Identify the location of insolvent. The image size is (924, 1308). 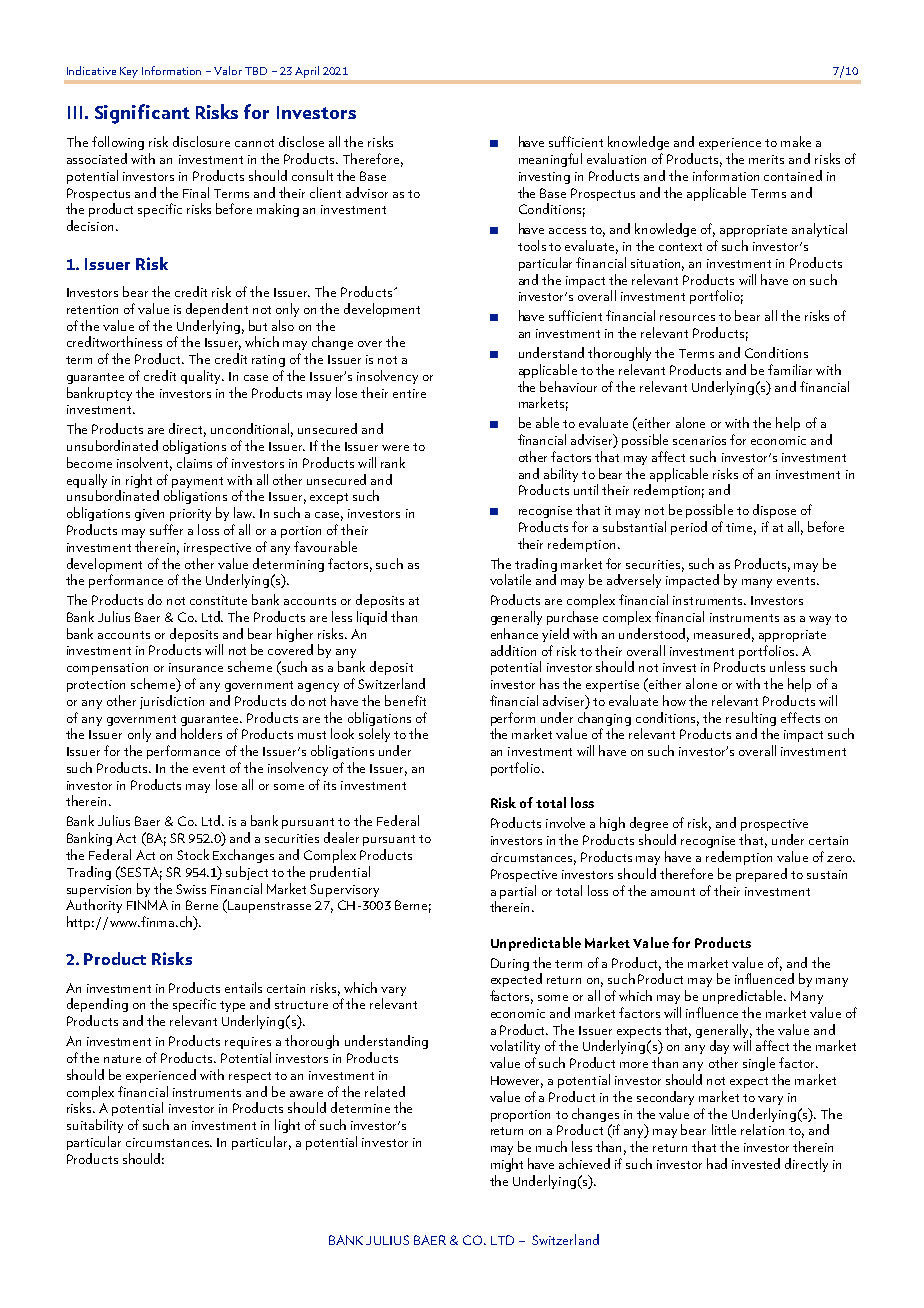
(144, 463).
